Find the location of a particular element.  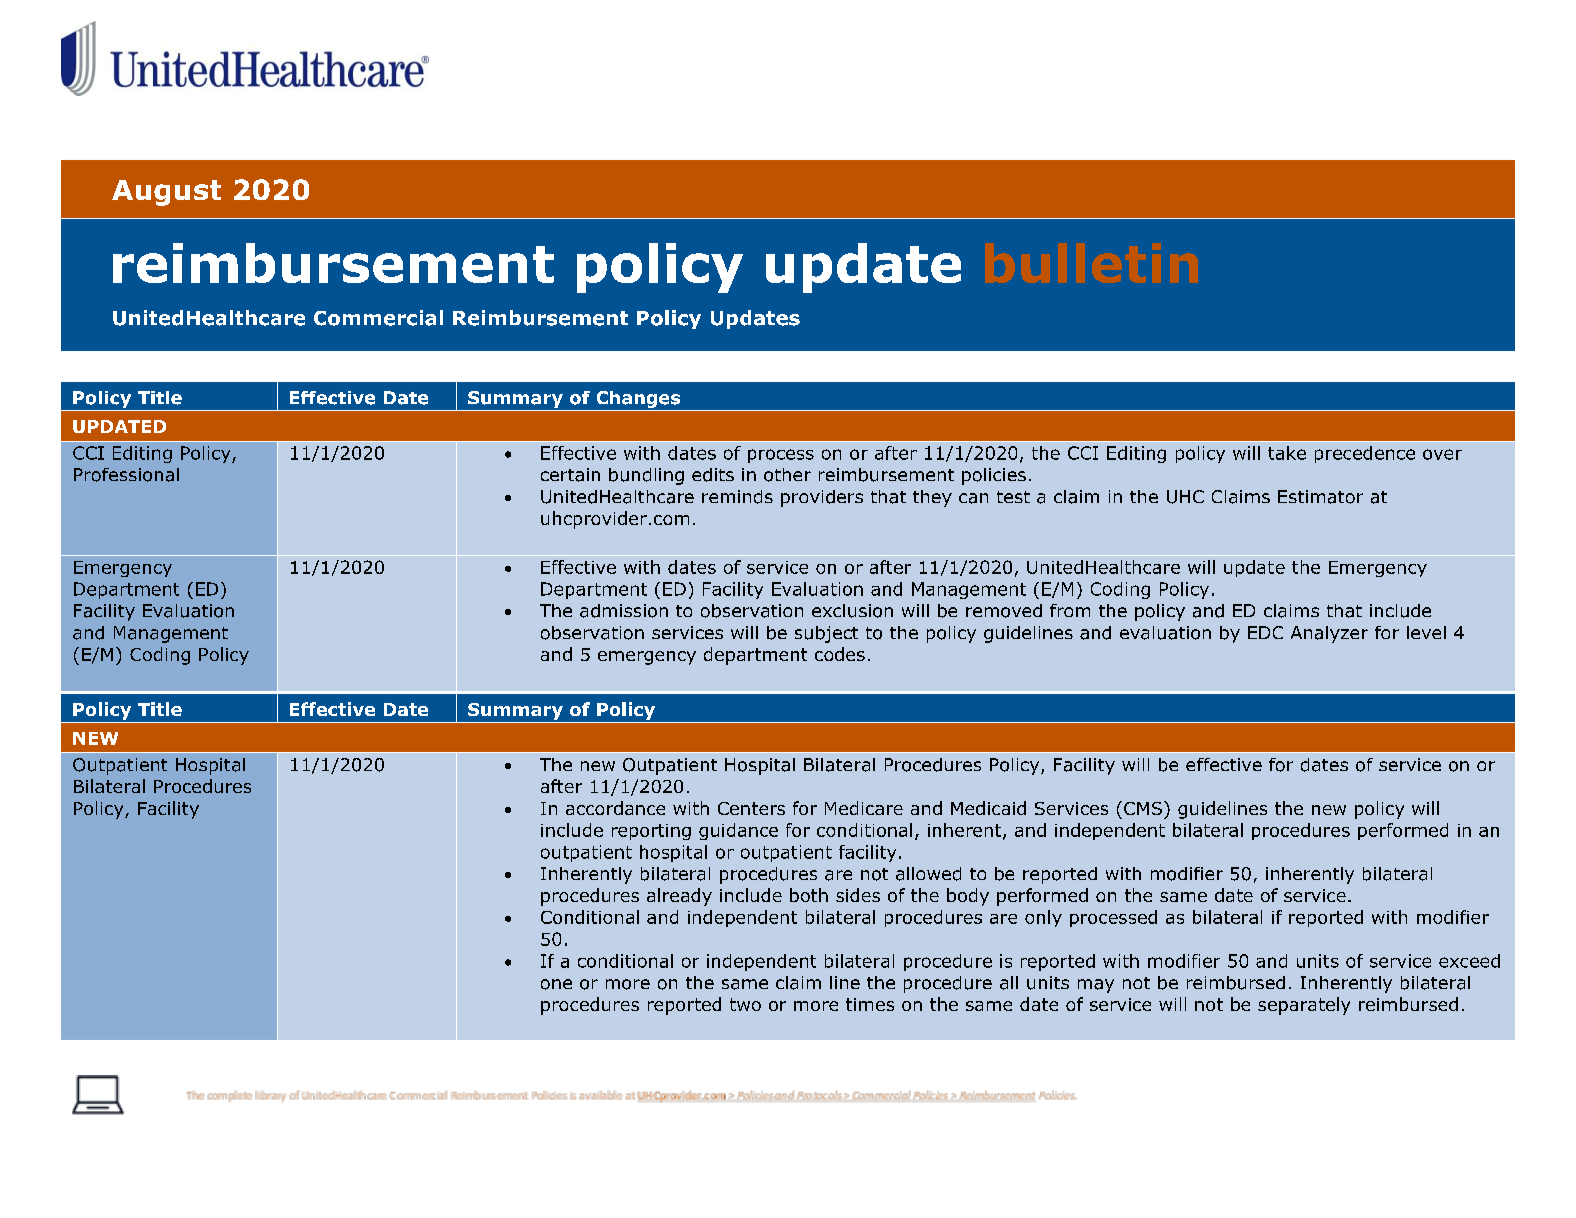

accordance is located at coordinates (615, 808).
